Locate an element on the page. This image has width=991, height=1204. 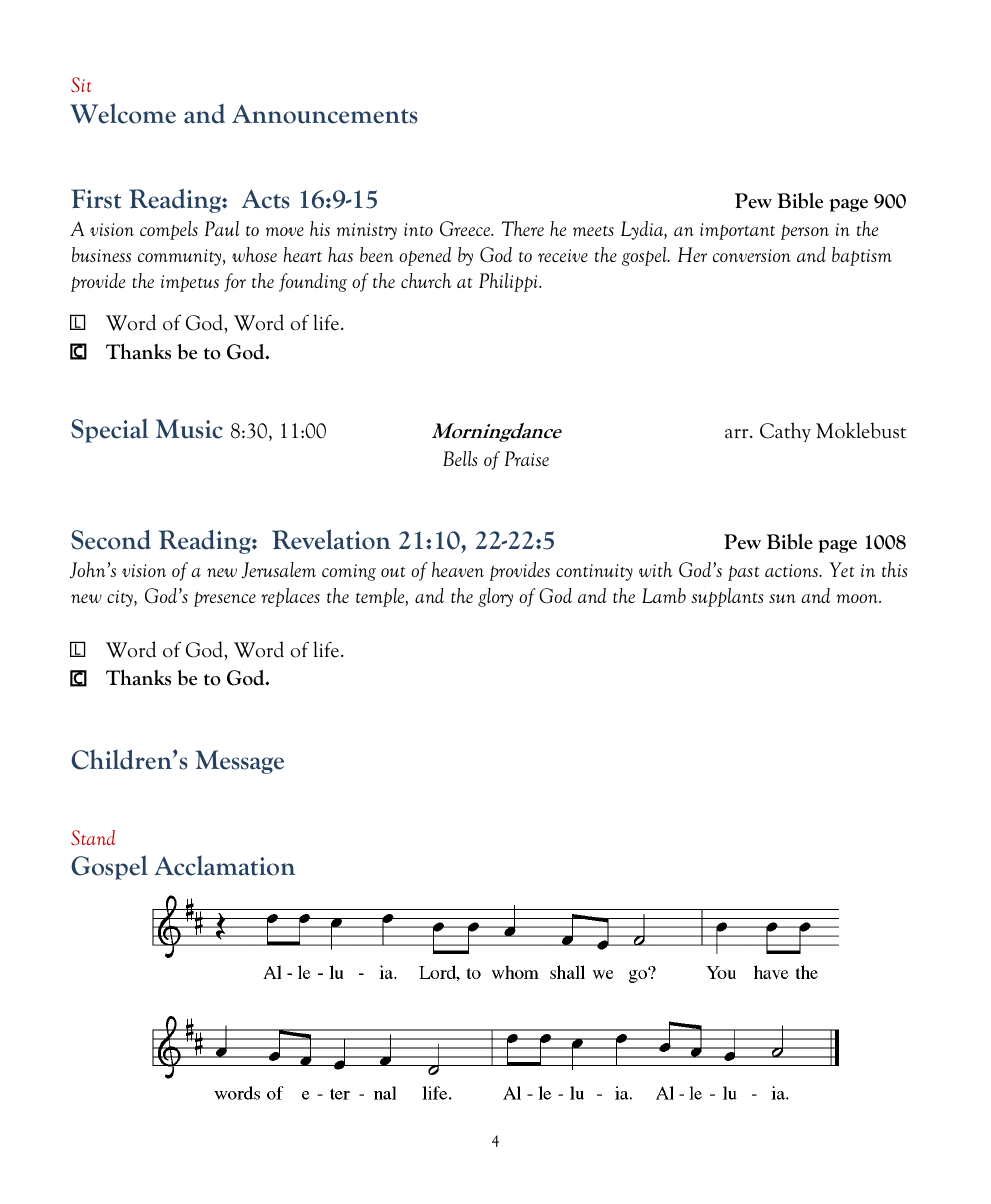
Welcome is located at coordinates (123, 113).
